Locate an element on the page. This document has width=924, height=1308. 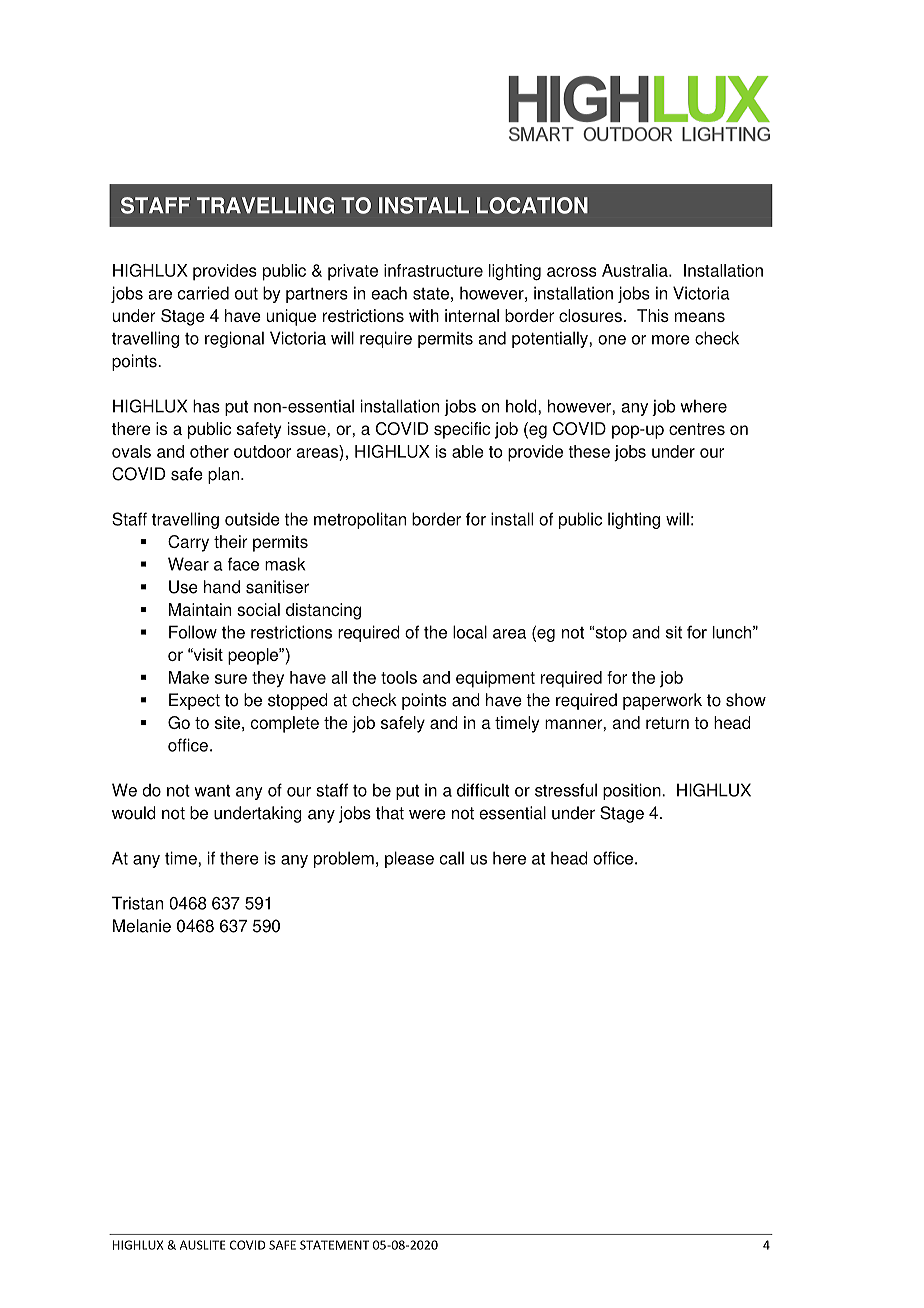
other is located at coordinates (209, 451).
